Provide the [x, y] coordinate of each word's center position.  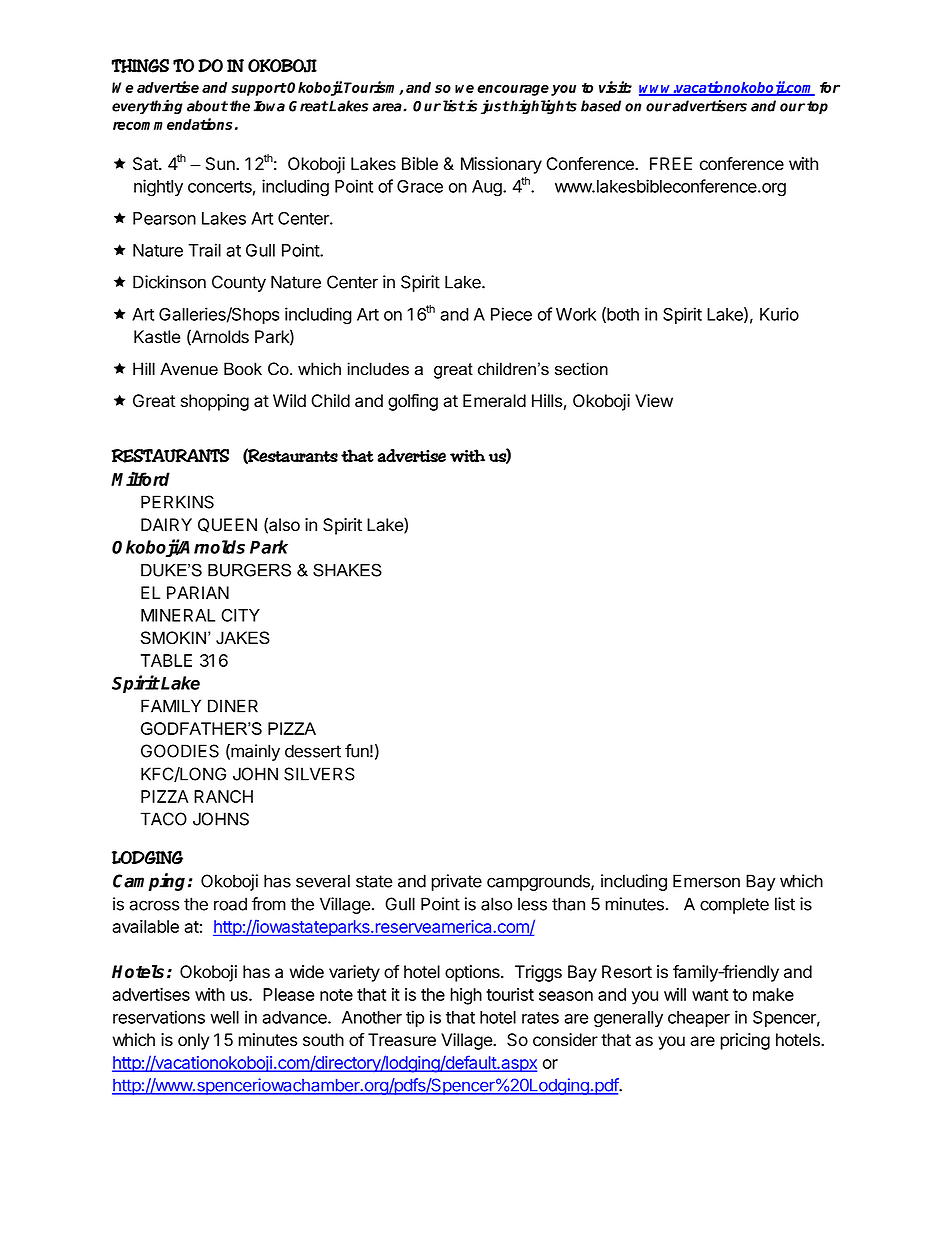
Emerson [706, 881]
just [495, 107]
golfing [413, 402]
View [654, 401]
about [207, 106]
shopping [215, 402]
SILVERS [319, 774]
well [224, 1017]
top [817, 108]
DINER [233, 706]
